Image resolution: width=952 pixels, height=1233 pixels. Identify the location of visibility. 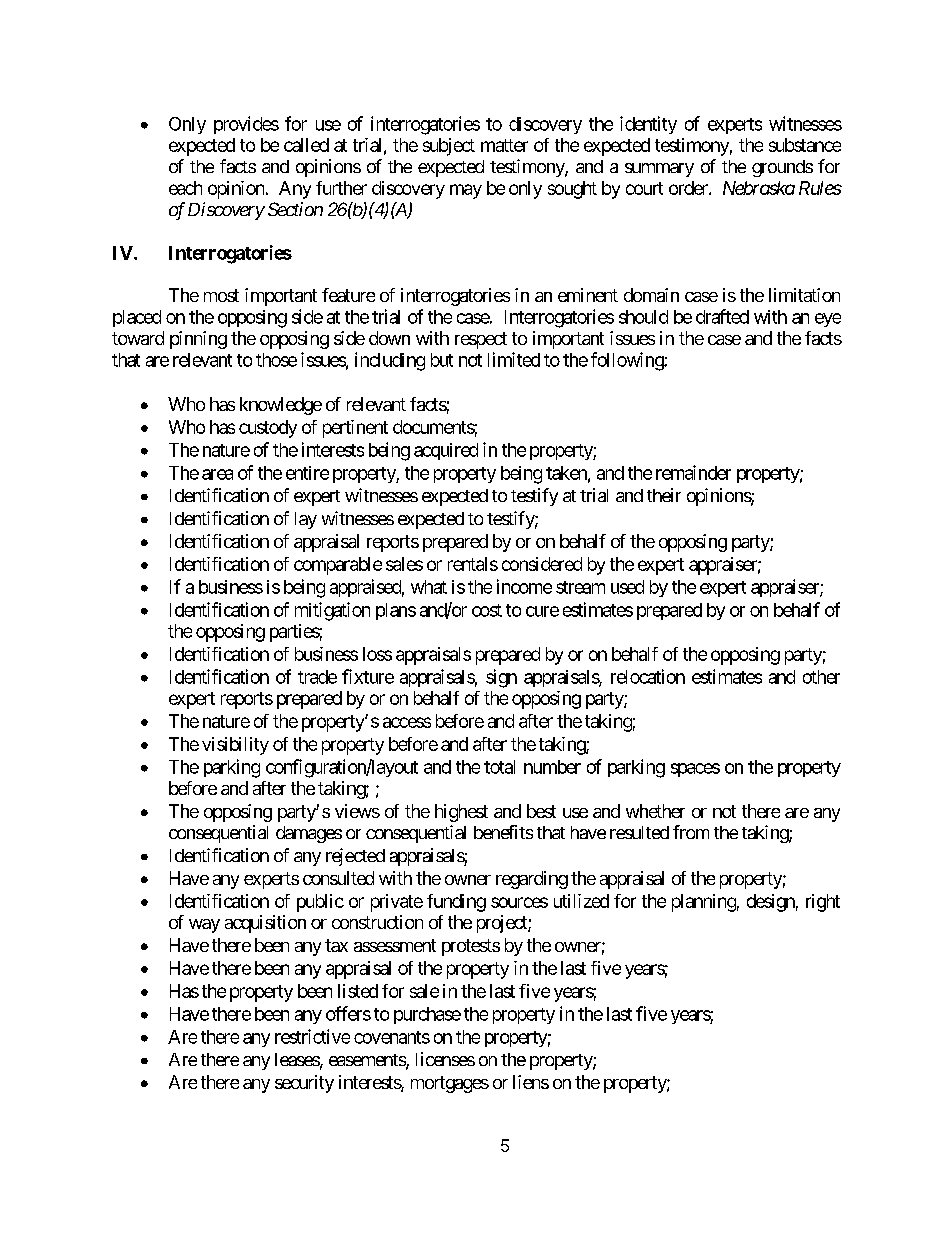
(235, 746).
